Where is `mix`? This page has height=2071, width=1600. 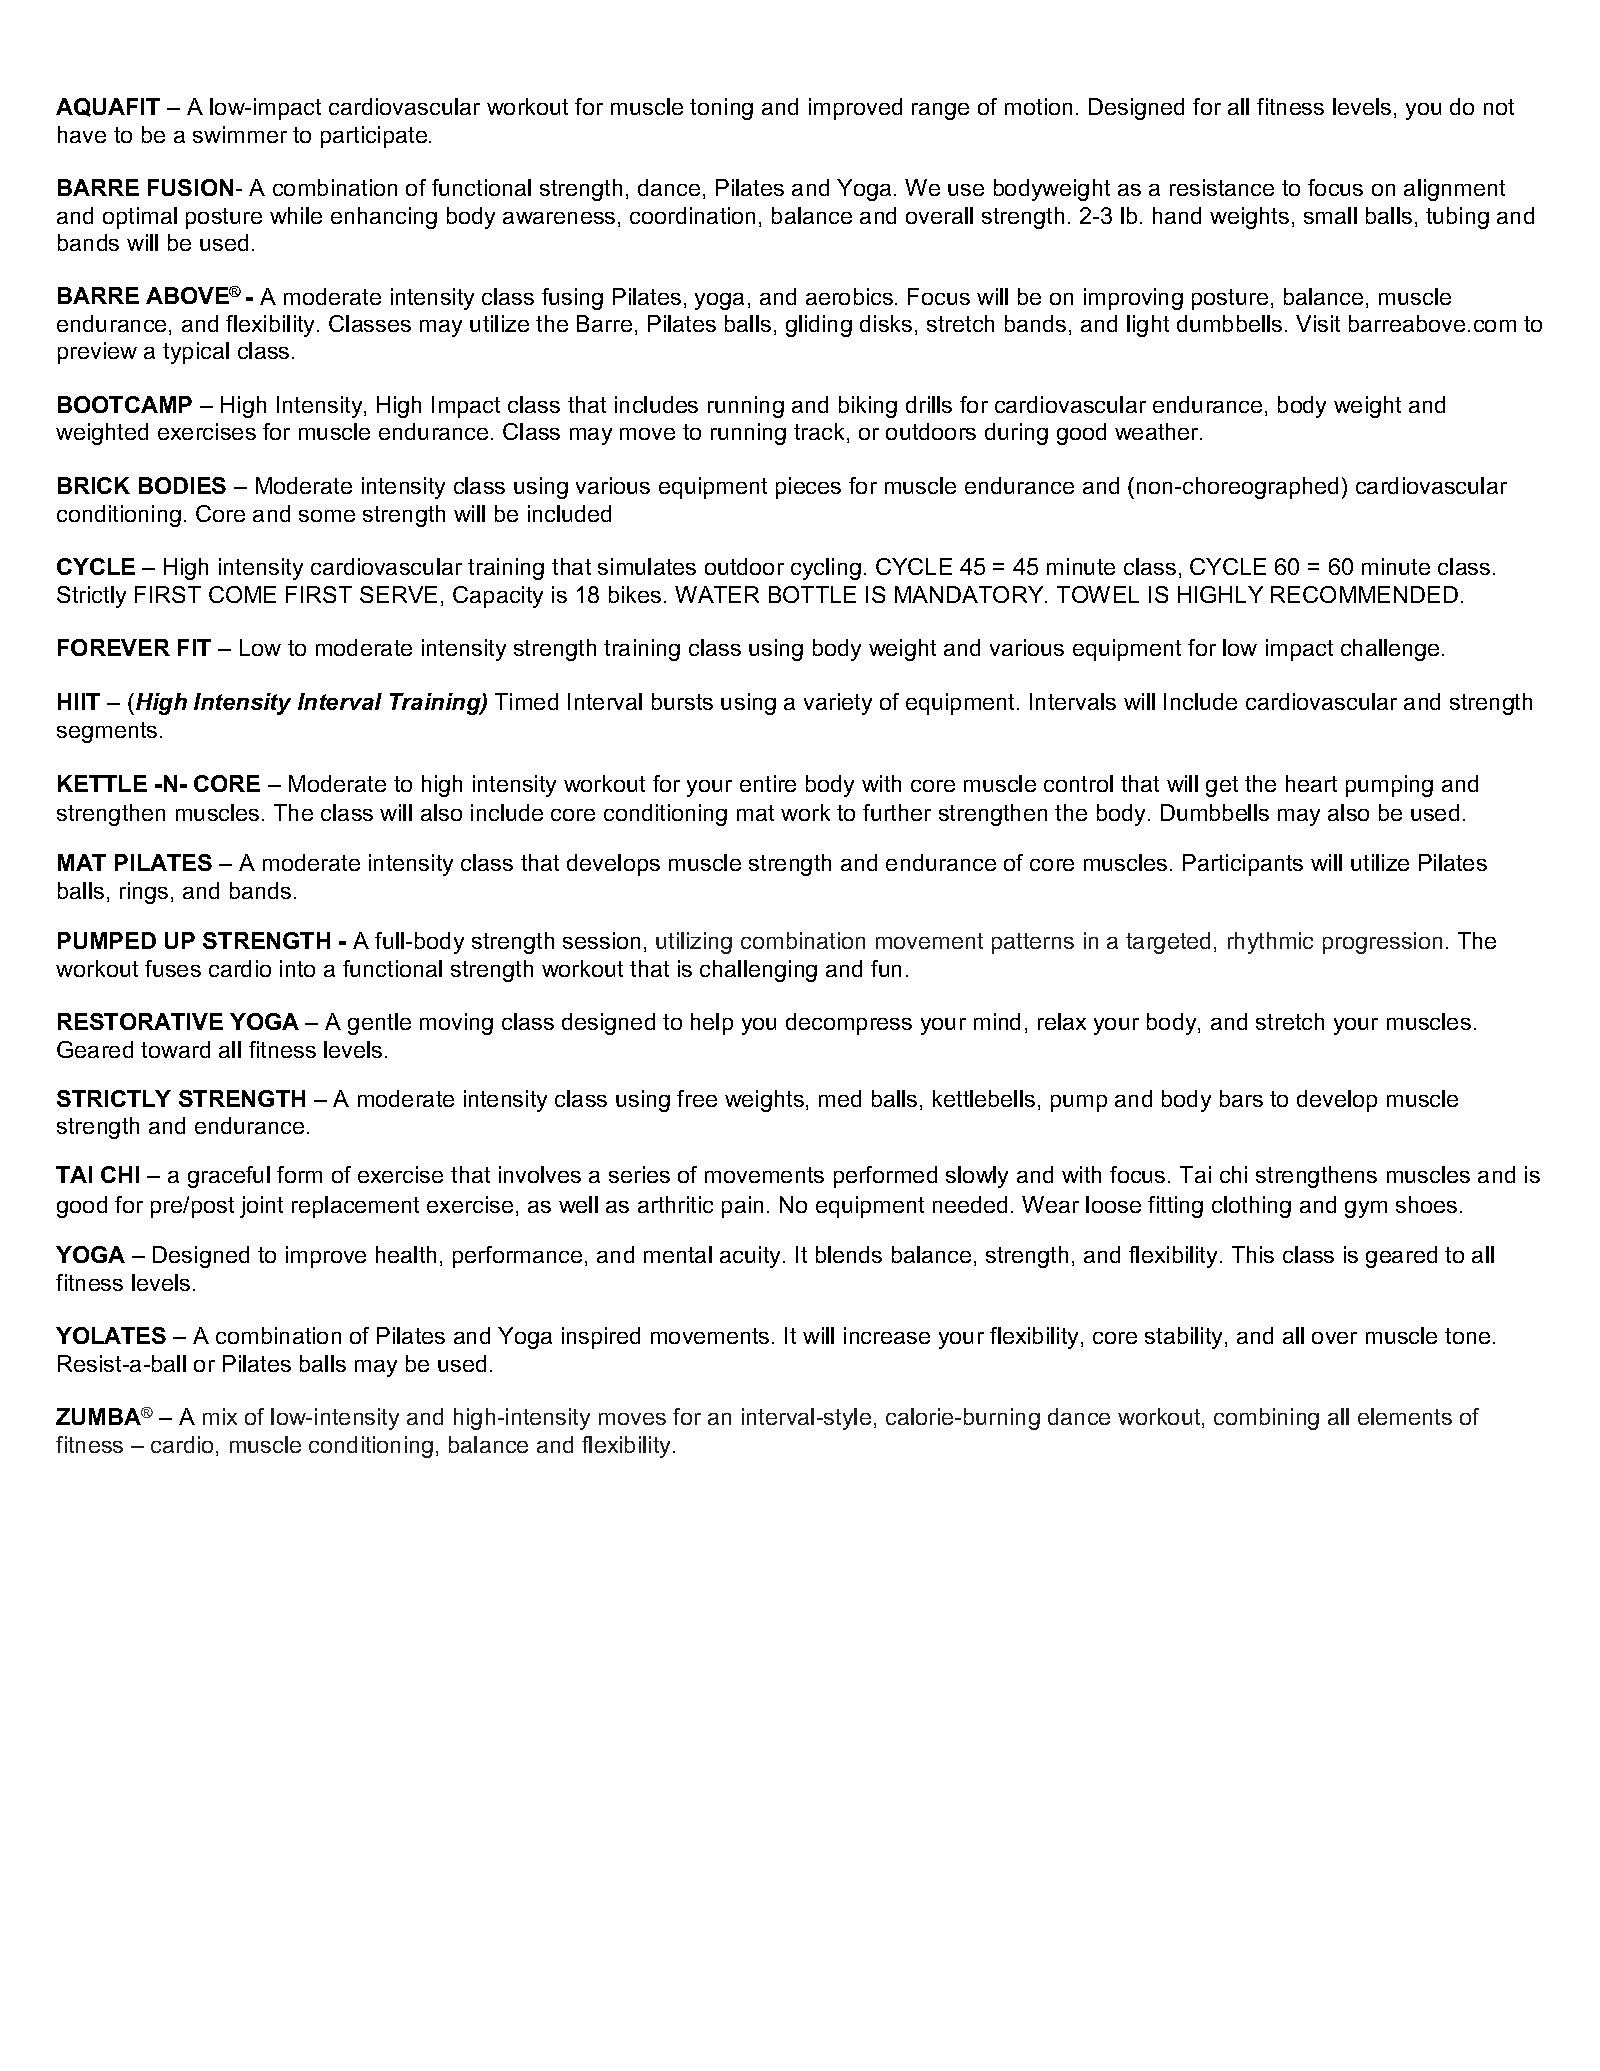
mix is located at coordinates (220, 1416).
